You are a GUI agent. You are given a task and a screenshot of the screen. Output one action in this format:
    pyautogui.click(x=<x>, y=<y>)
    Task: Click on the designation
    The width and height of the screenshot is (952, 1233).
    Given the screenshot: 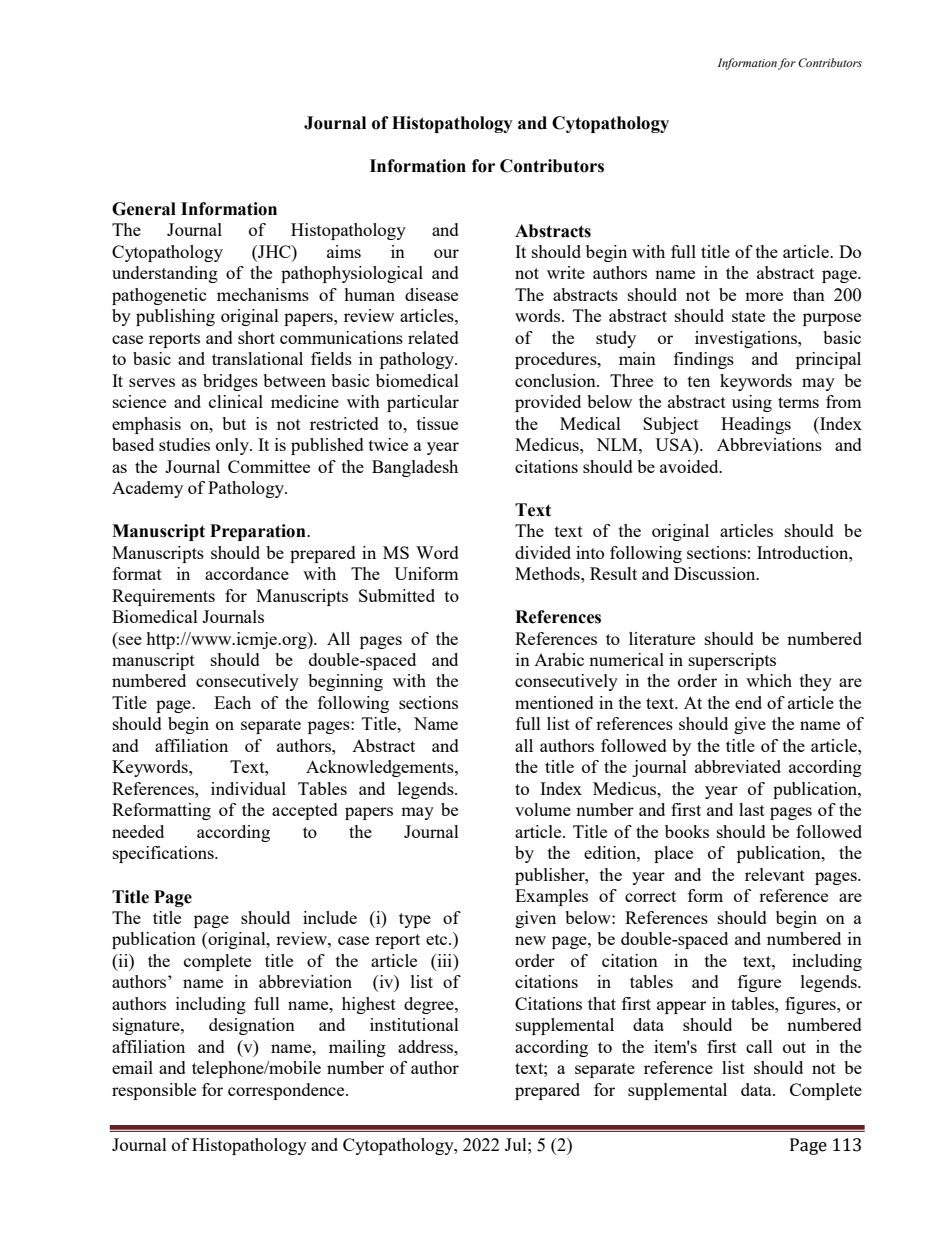 What is the action you would take?
    pyautogui.click(x=252, y=1026)
